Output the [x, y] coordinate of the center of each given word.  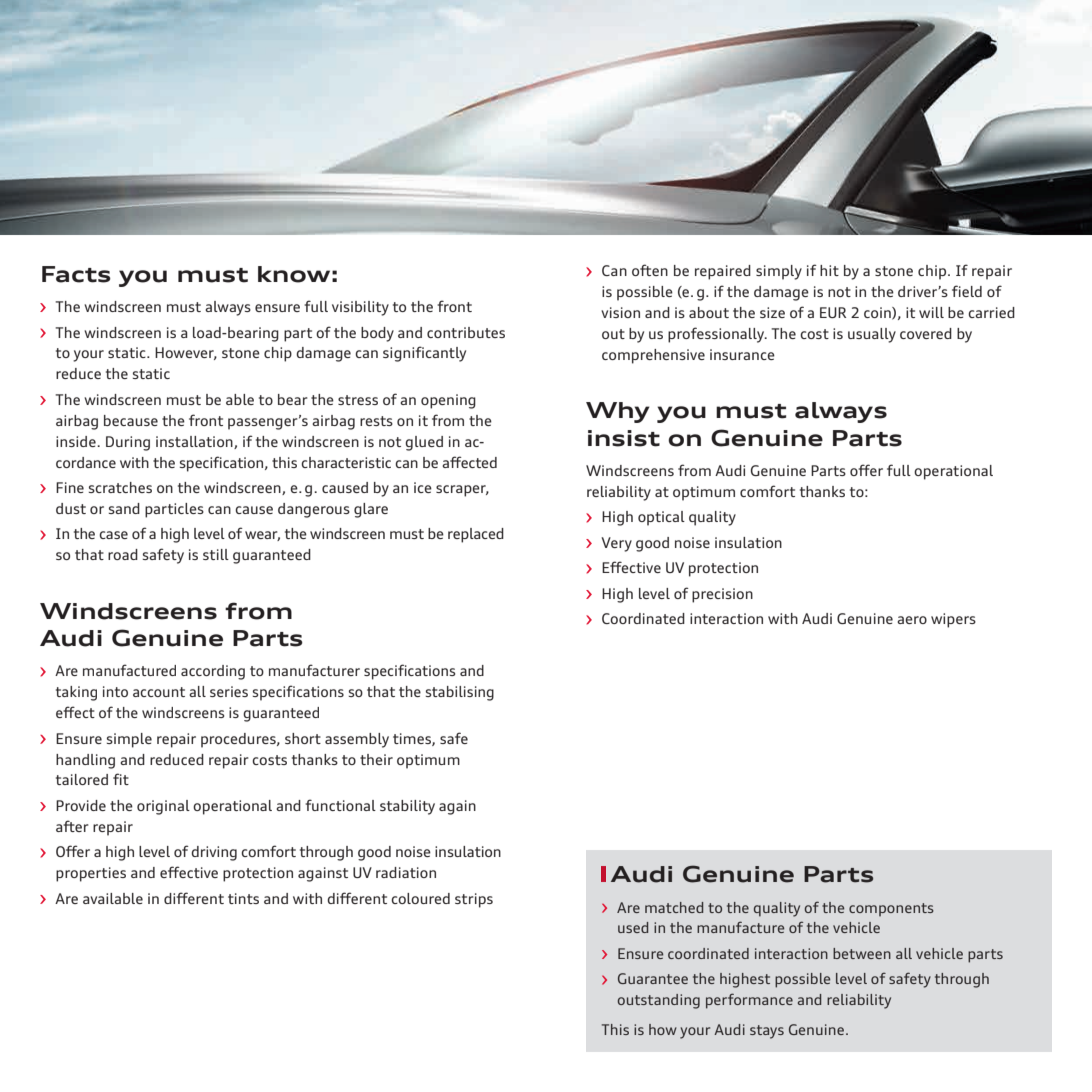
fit [121, 779]
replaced [476, 535]
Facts [76, 274]
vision [620, 312]
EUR [833, 312]
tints [243, 898]
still [216, 554]
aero [912, 620]
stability [407, 807]
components [891, 909]
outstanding [658, 1001]
